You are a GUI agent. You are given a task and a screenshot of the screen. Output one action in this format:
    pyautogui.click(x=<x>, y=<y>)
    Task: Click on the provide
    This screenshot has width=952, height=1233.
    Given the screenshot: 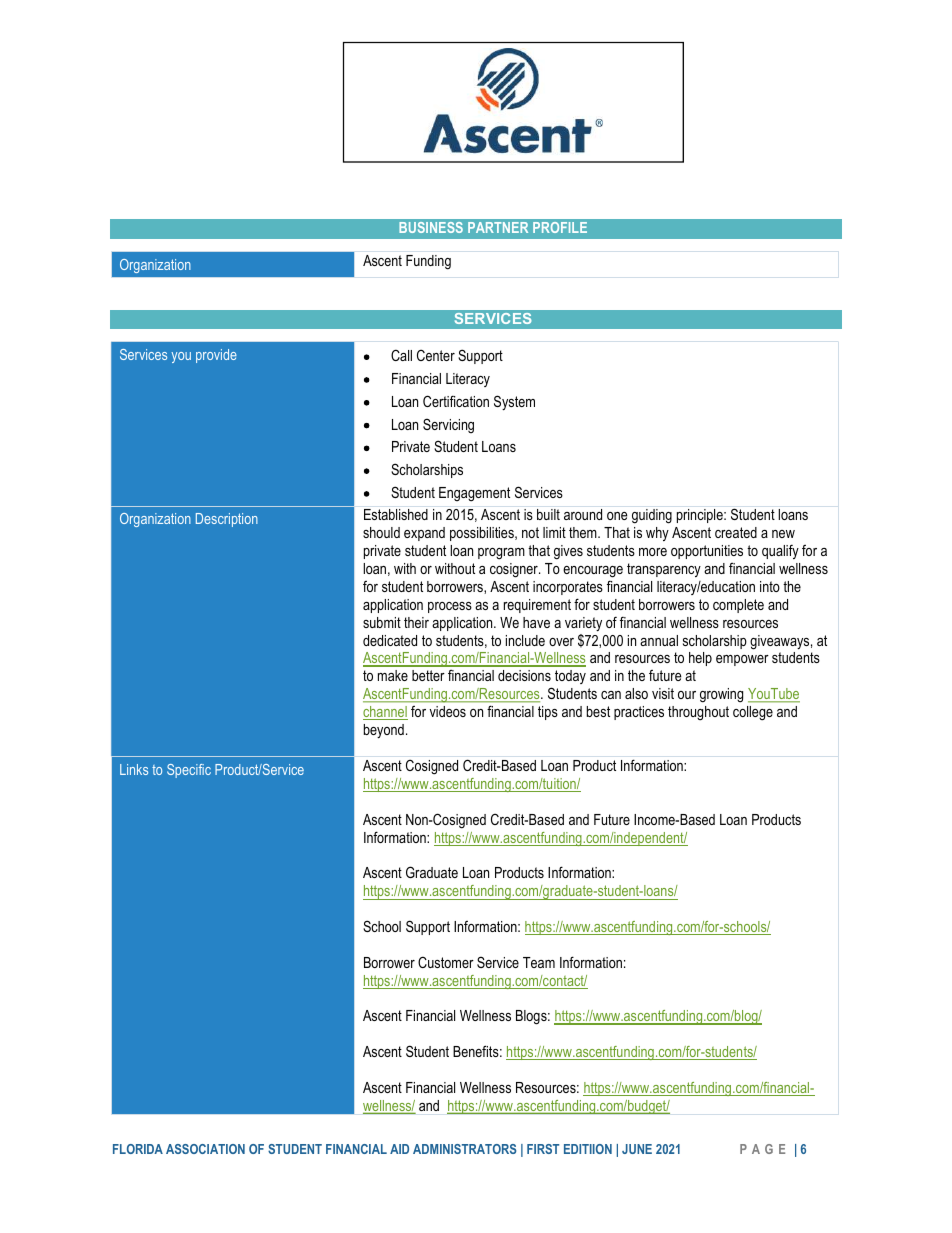 What is the action you would take?
    pyautogui.click(x=216, y=356)
